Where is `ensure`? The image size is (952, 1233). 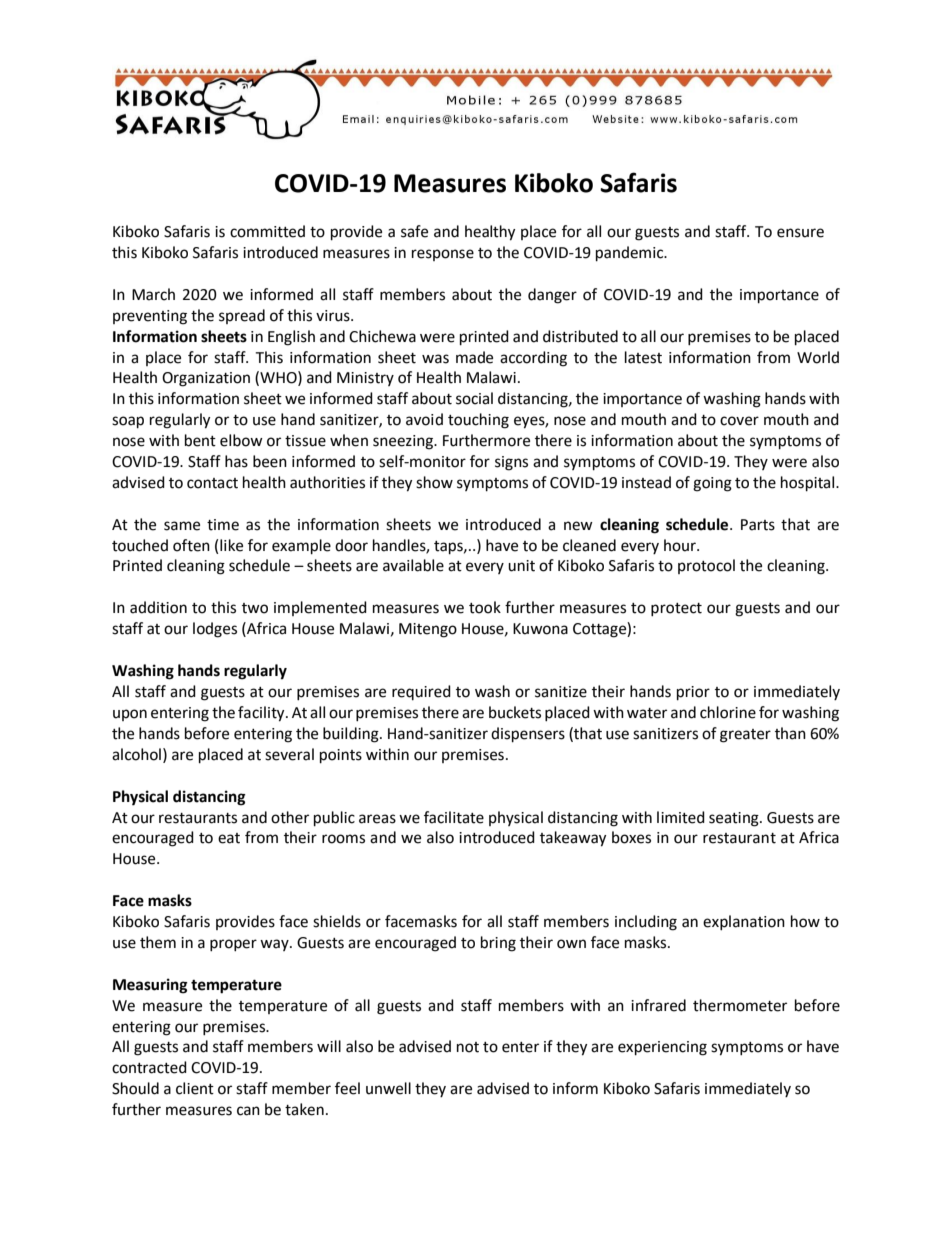 ensure is located at coordinates (800, 233).
